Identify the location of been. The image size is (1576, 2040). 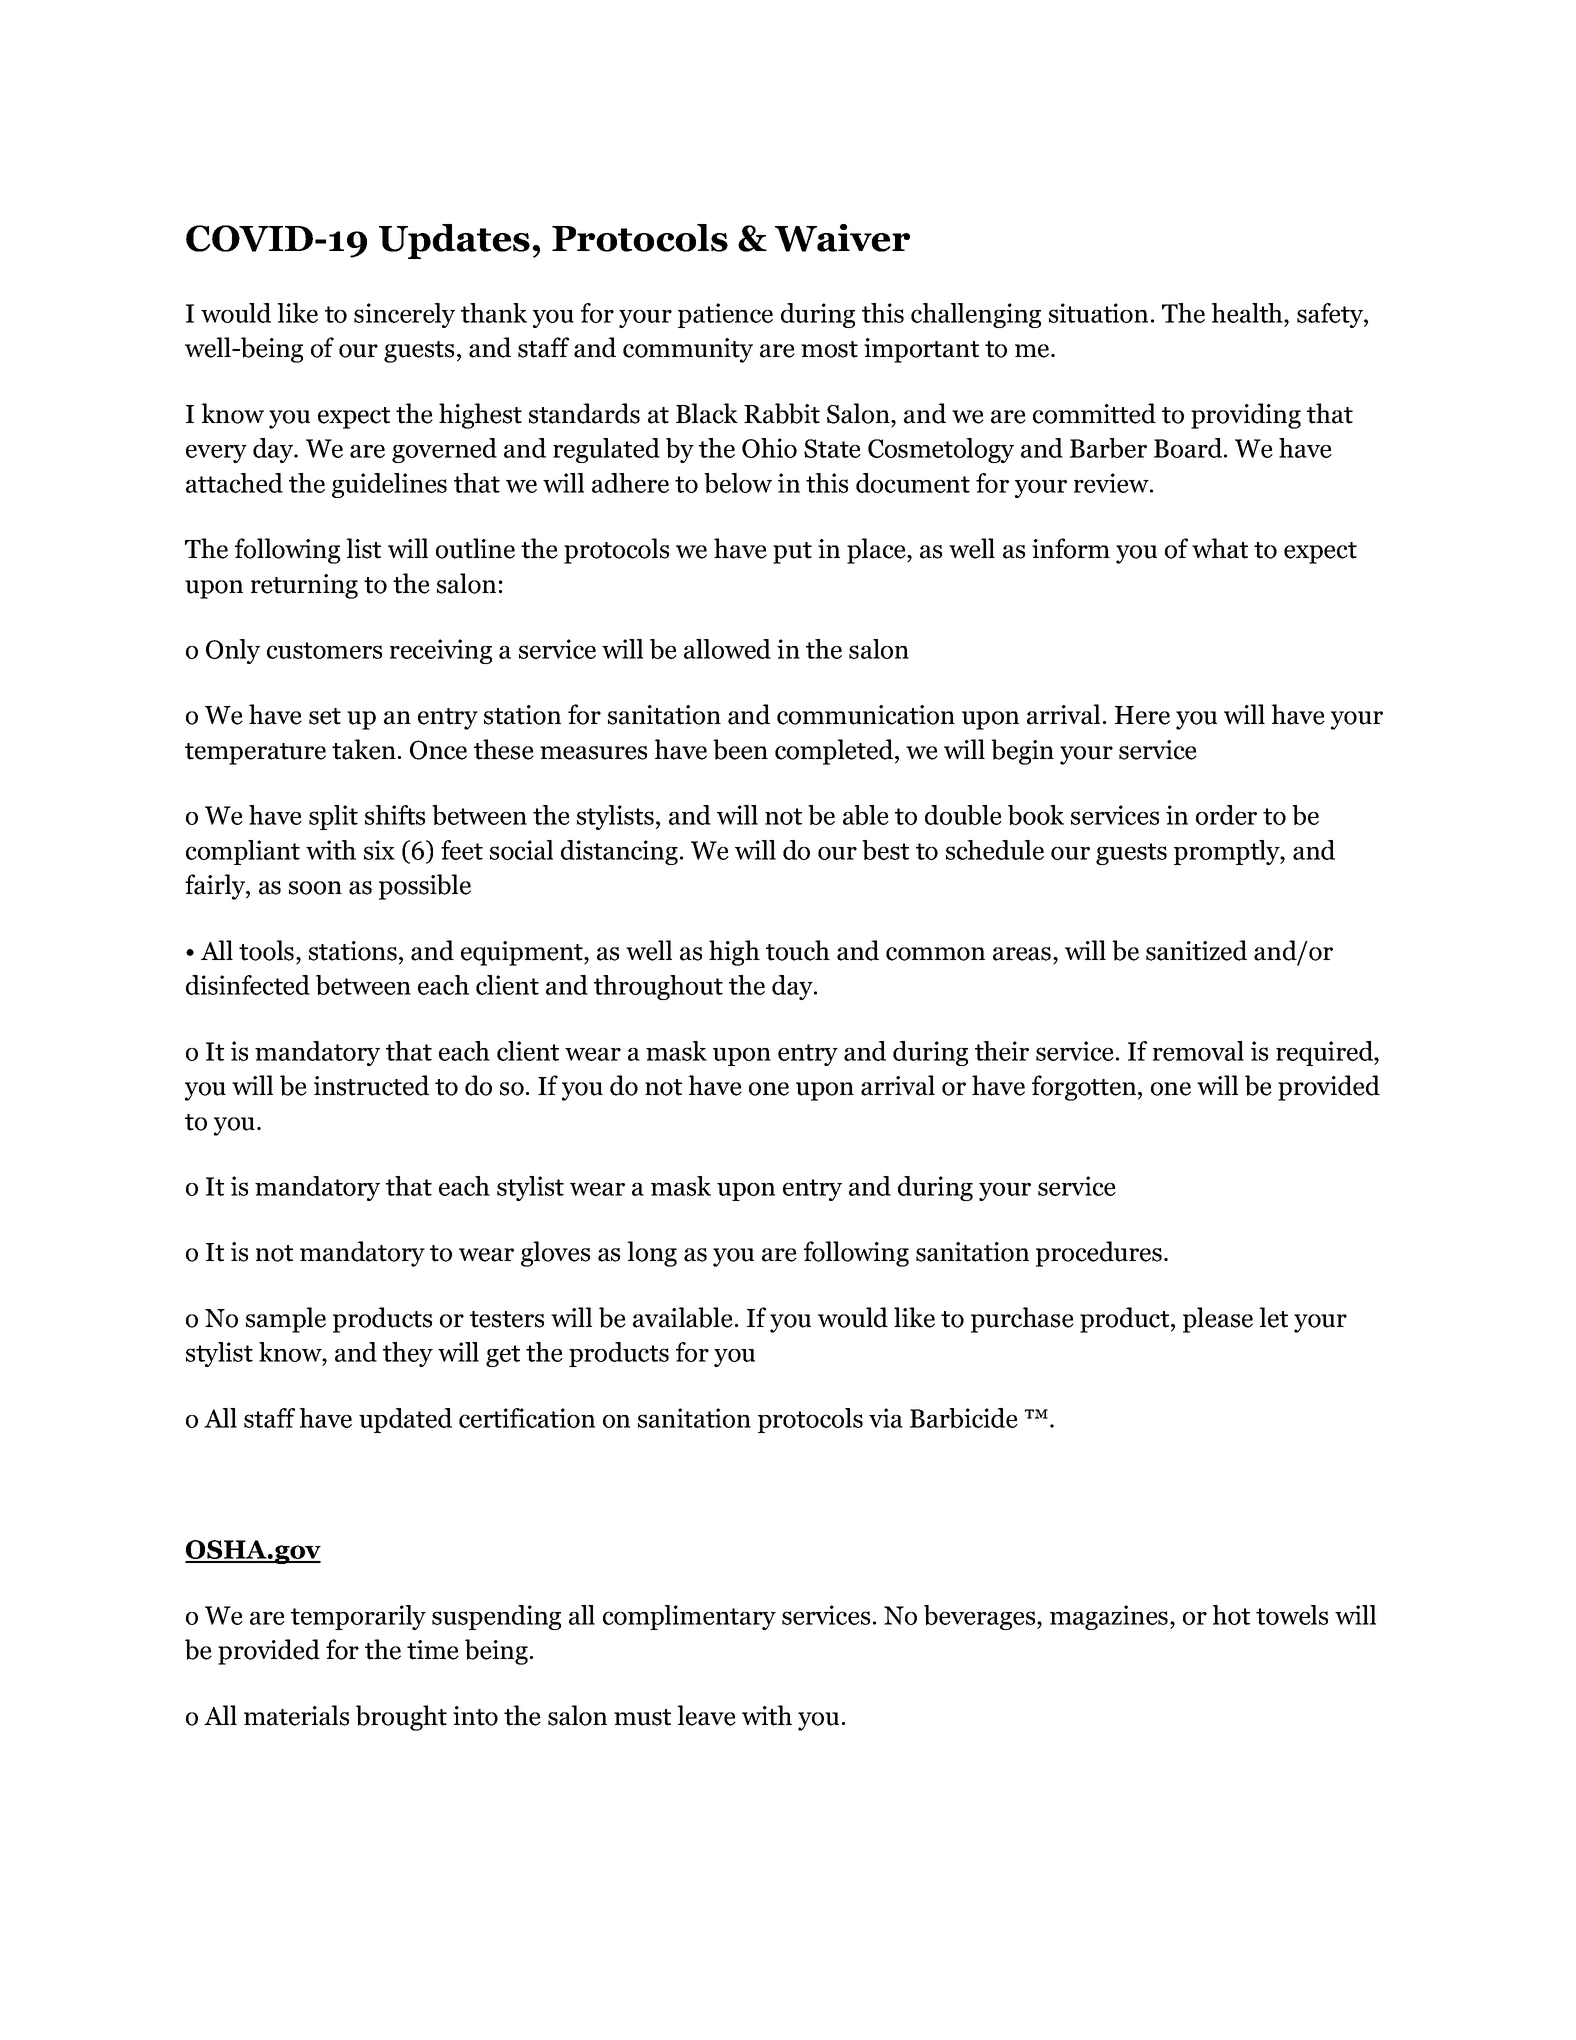
(740, 749).
